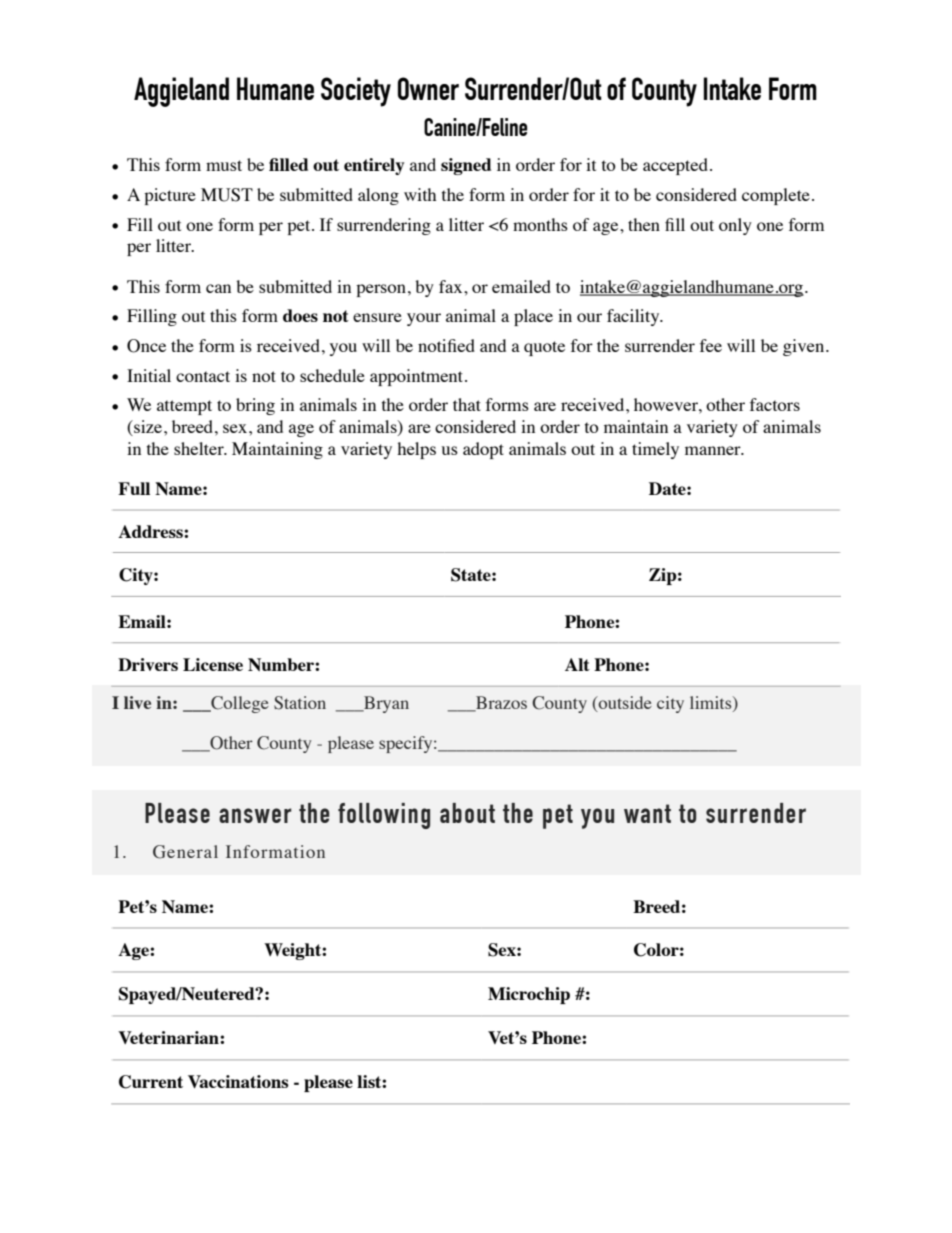 This page has width=952, height=1233. Describe the element at coordinates (170, 196) in the page. I see `picture` at that location.
